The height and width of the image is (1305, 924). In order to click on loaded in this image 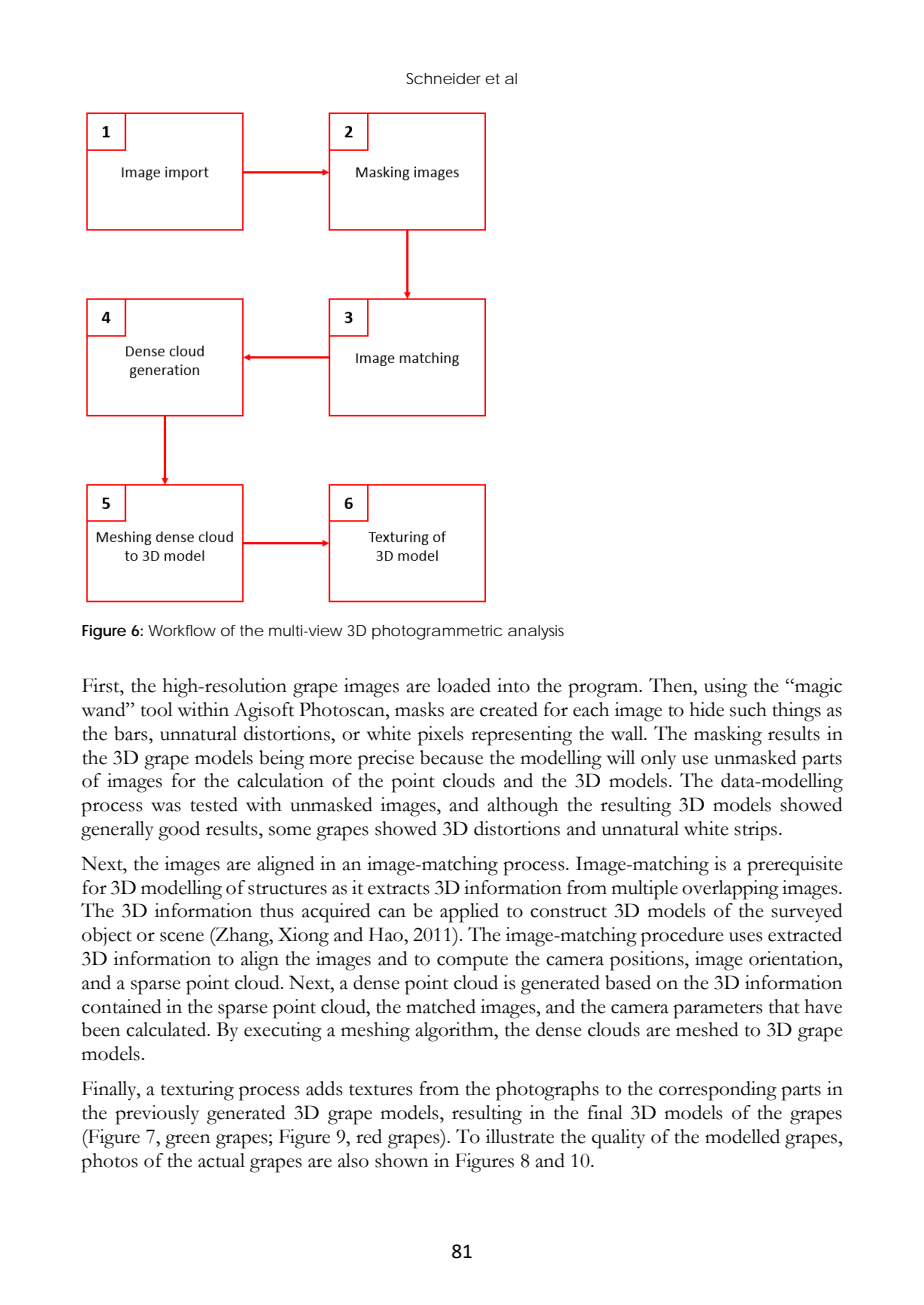, I will do `click(464, 685)`.
